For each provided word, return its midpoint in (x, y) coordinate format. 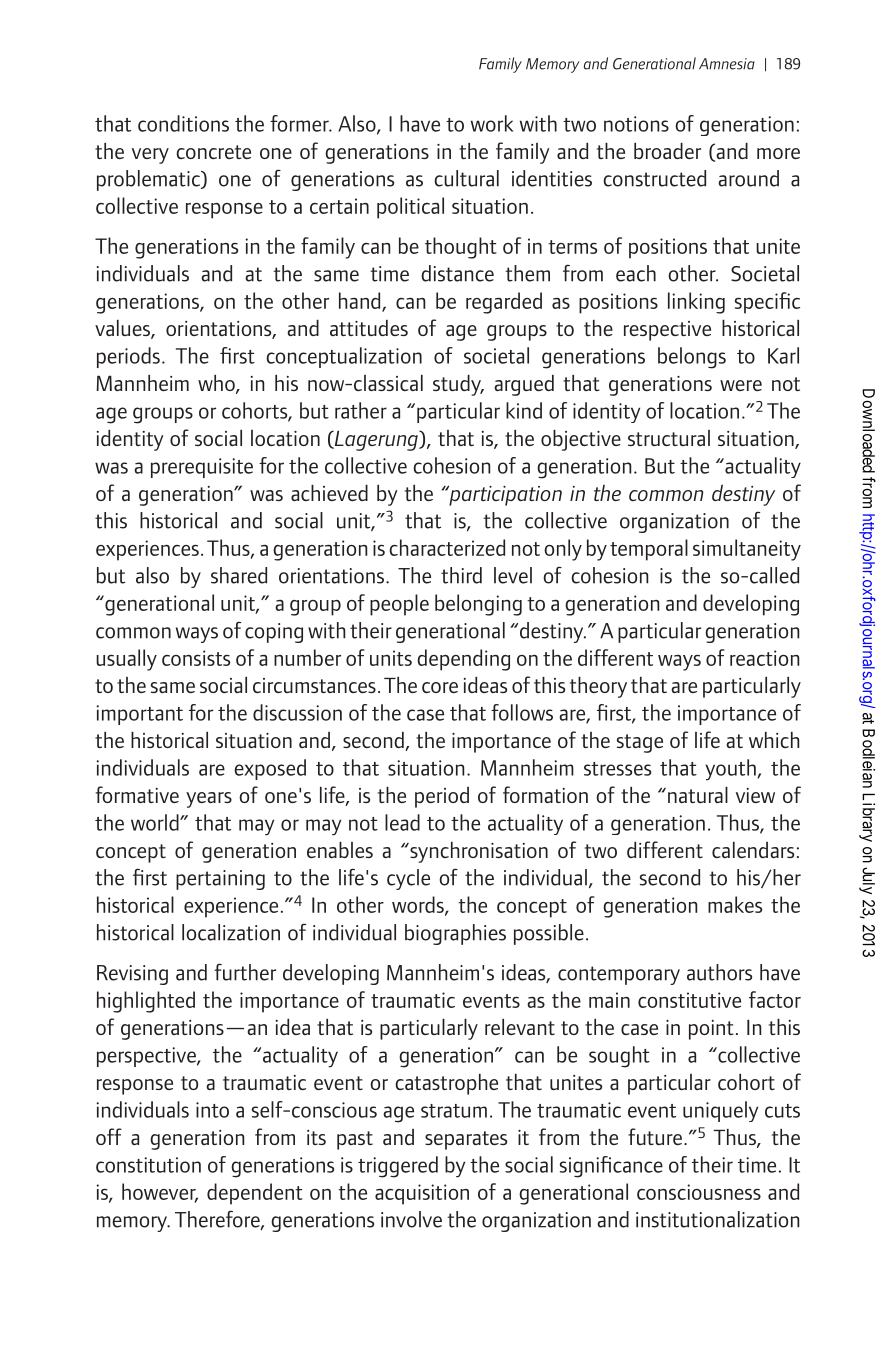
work (492, 123)
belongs (692, 358)
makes (735, 904)
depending (463, 660)
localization (231, 932)
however (160, 1193)
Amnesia (727, 64)
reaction (764, 658)
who (217, 384)
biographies (455, 934)
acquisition (422, 1194)
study (458, 385)
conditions (183, 123)
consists (196, 658)
